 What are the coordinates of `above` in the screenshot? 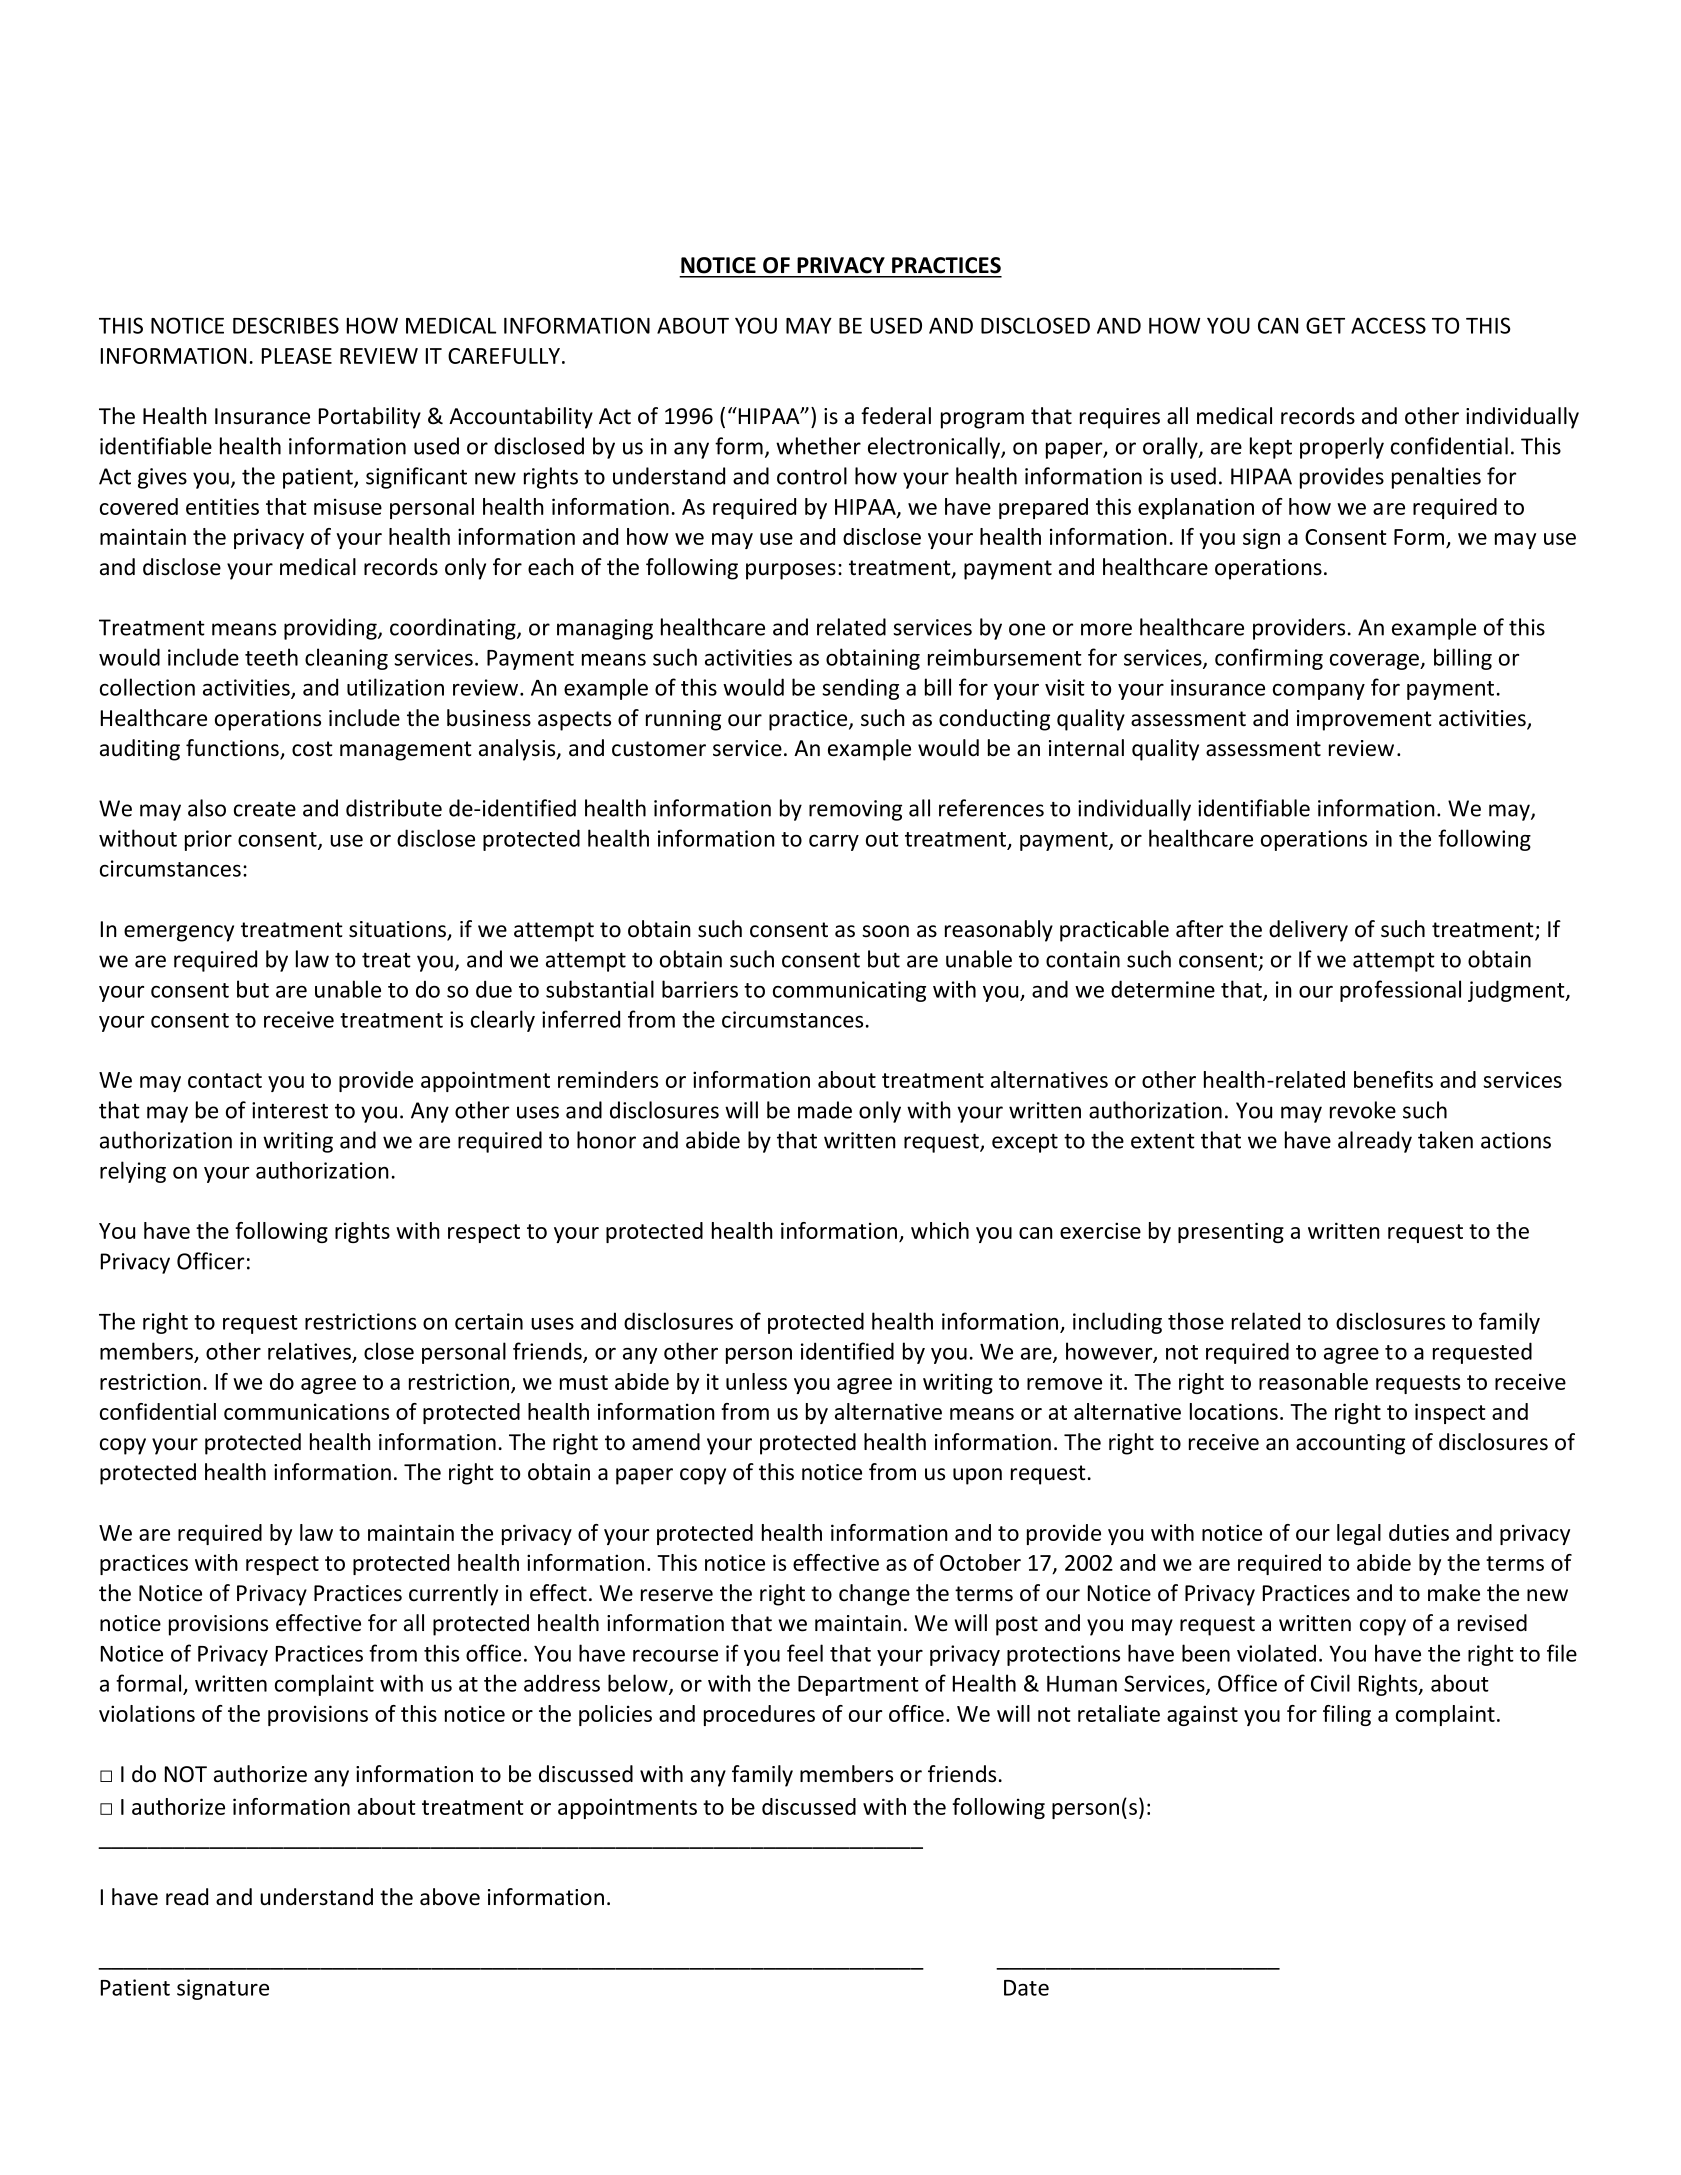 It's located at (450, 1897).
